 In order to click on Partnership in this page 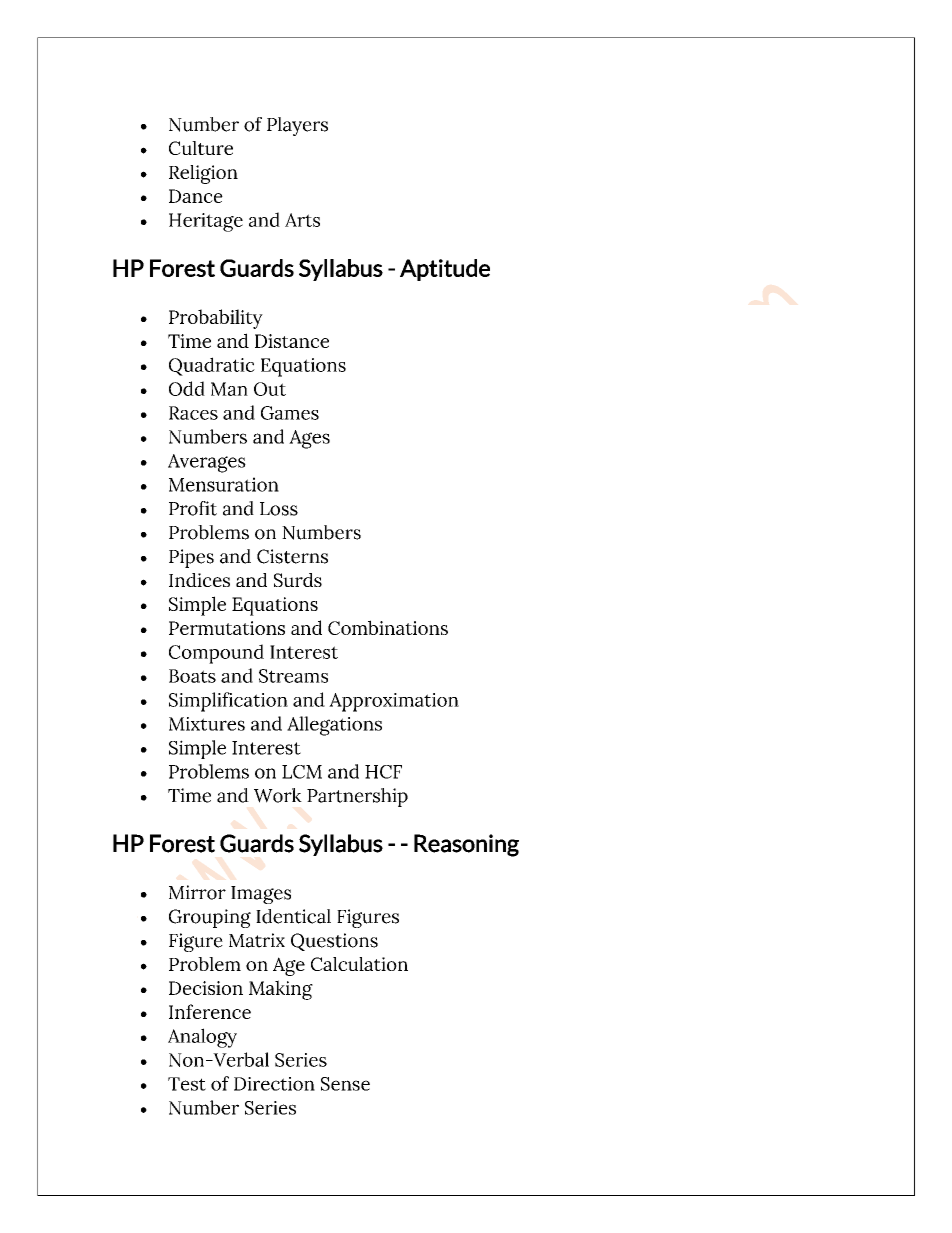, I will do `click(357, 797)`.
